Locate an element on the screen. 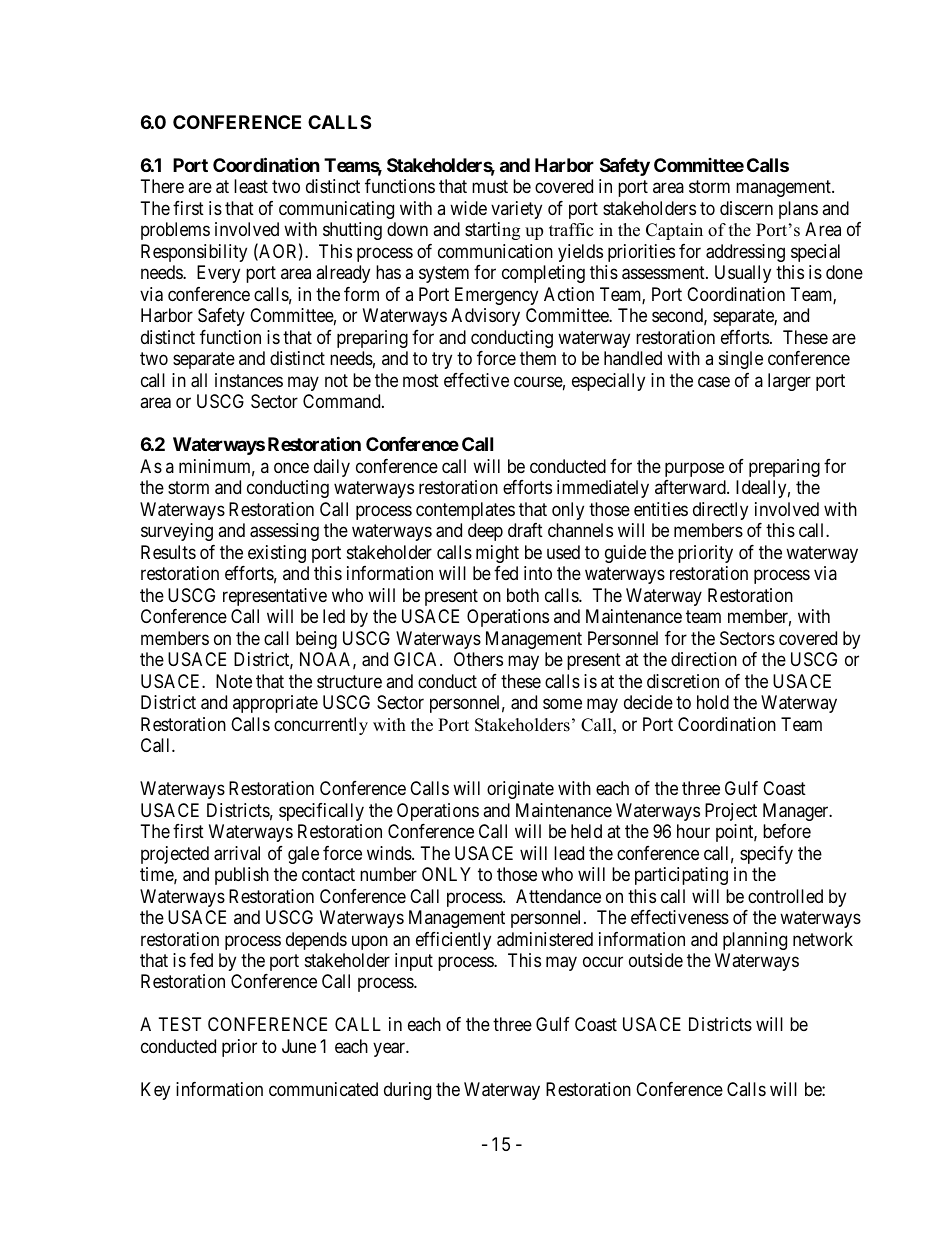 Image resolution: width=952 pixels, height=1233 pixels. instances is located at coordinates (249, 380).
